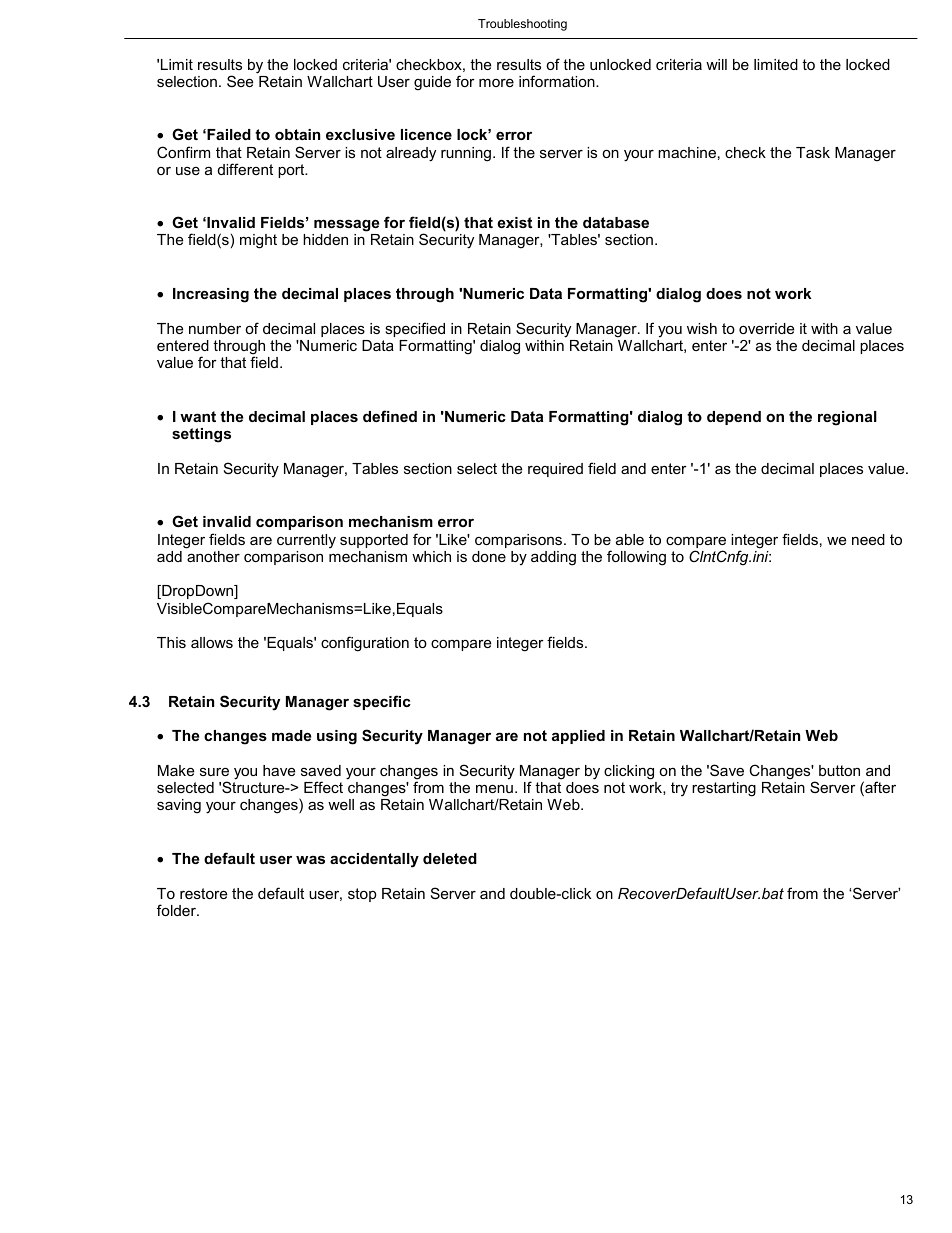  I want to click on need, so click(868, 539).
